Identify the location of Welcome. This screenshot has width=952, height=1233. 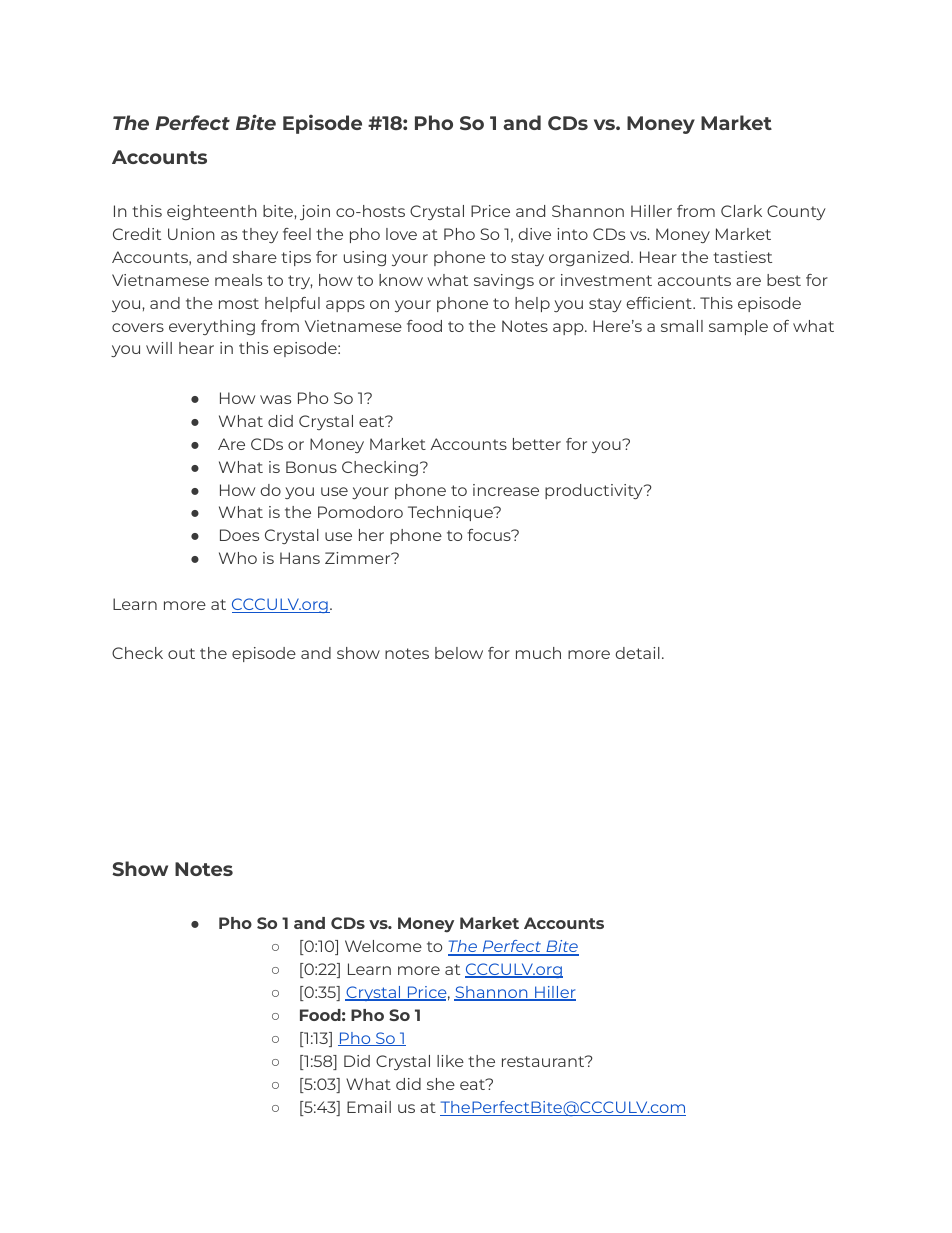
(383, 946).
